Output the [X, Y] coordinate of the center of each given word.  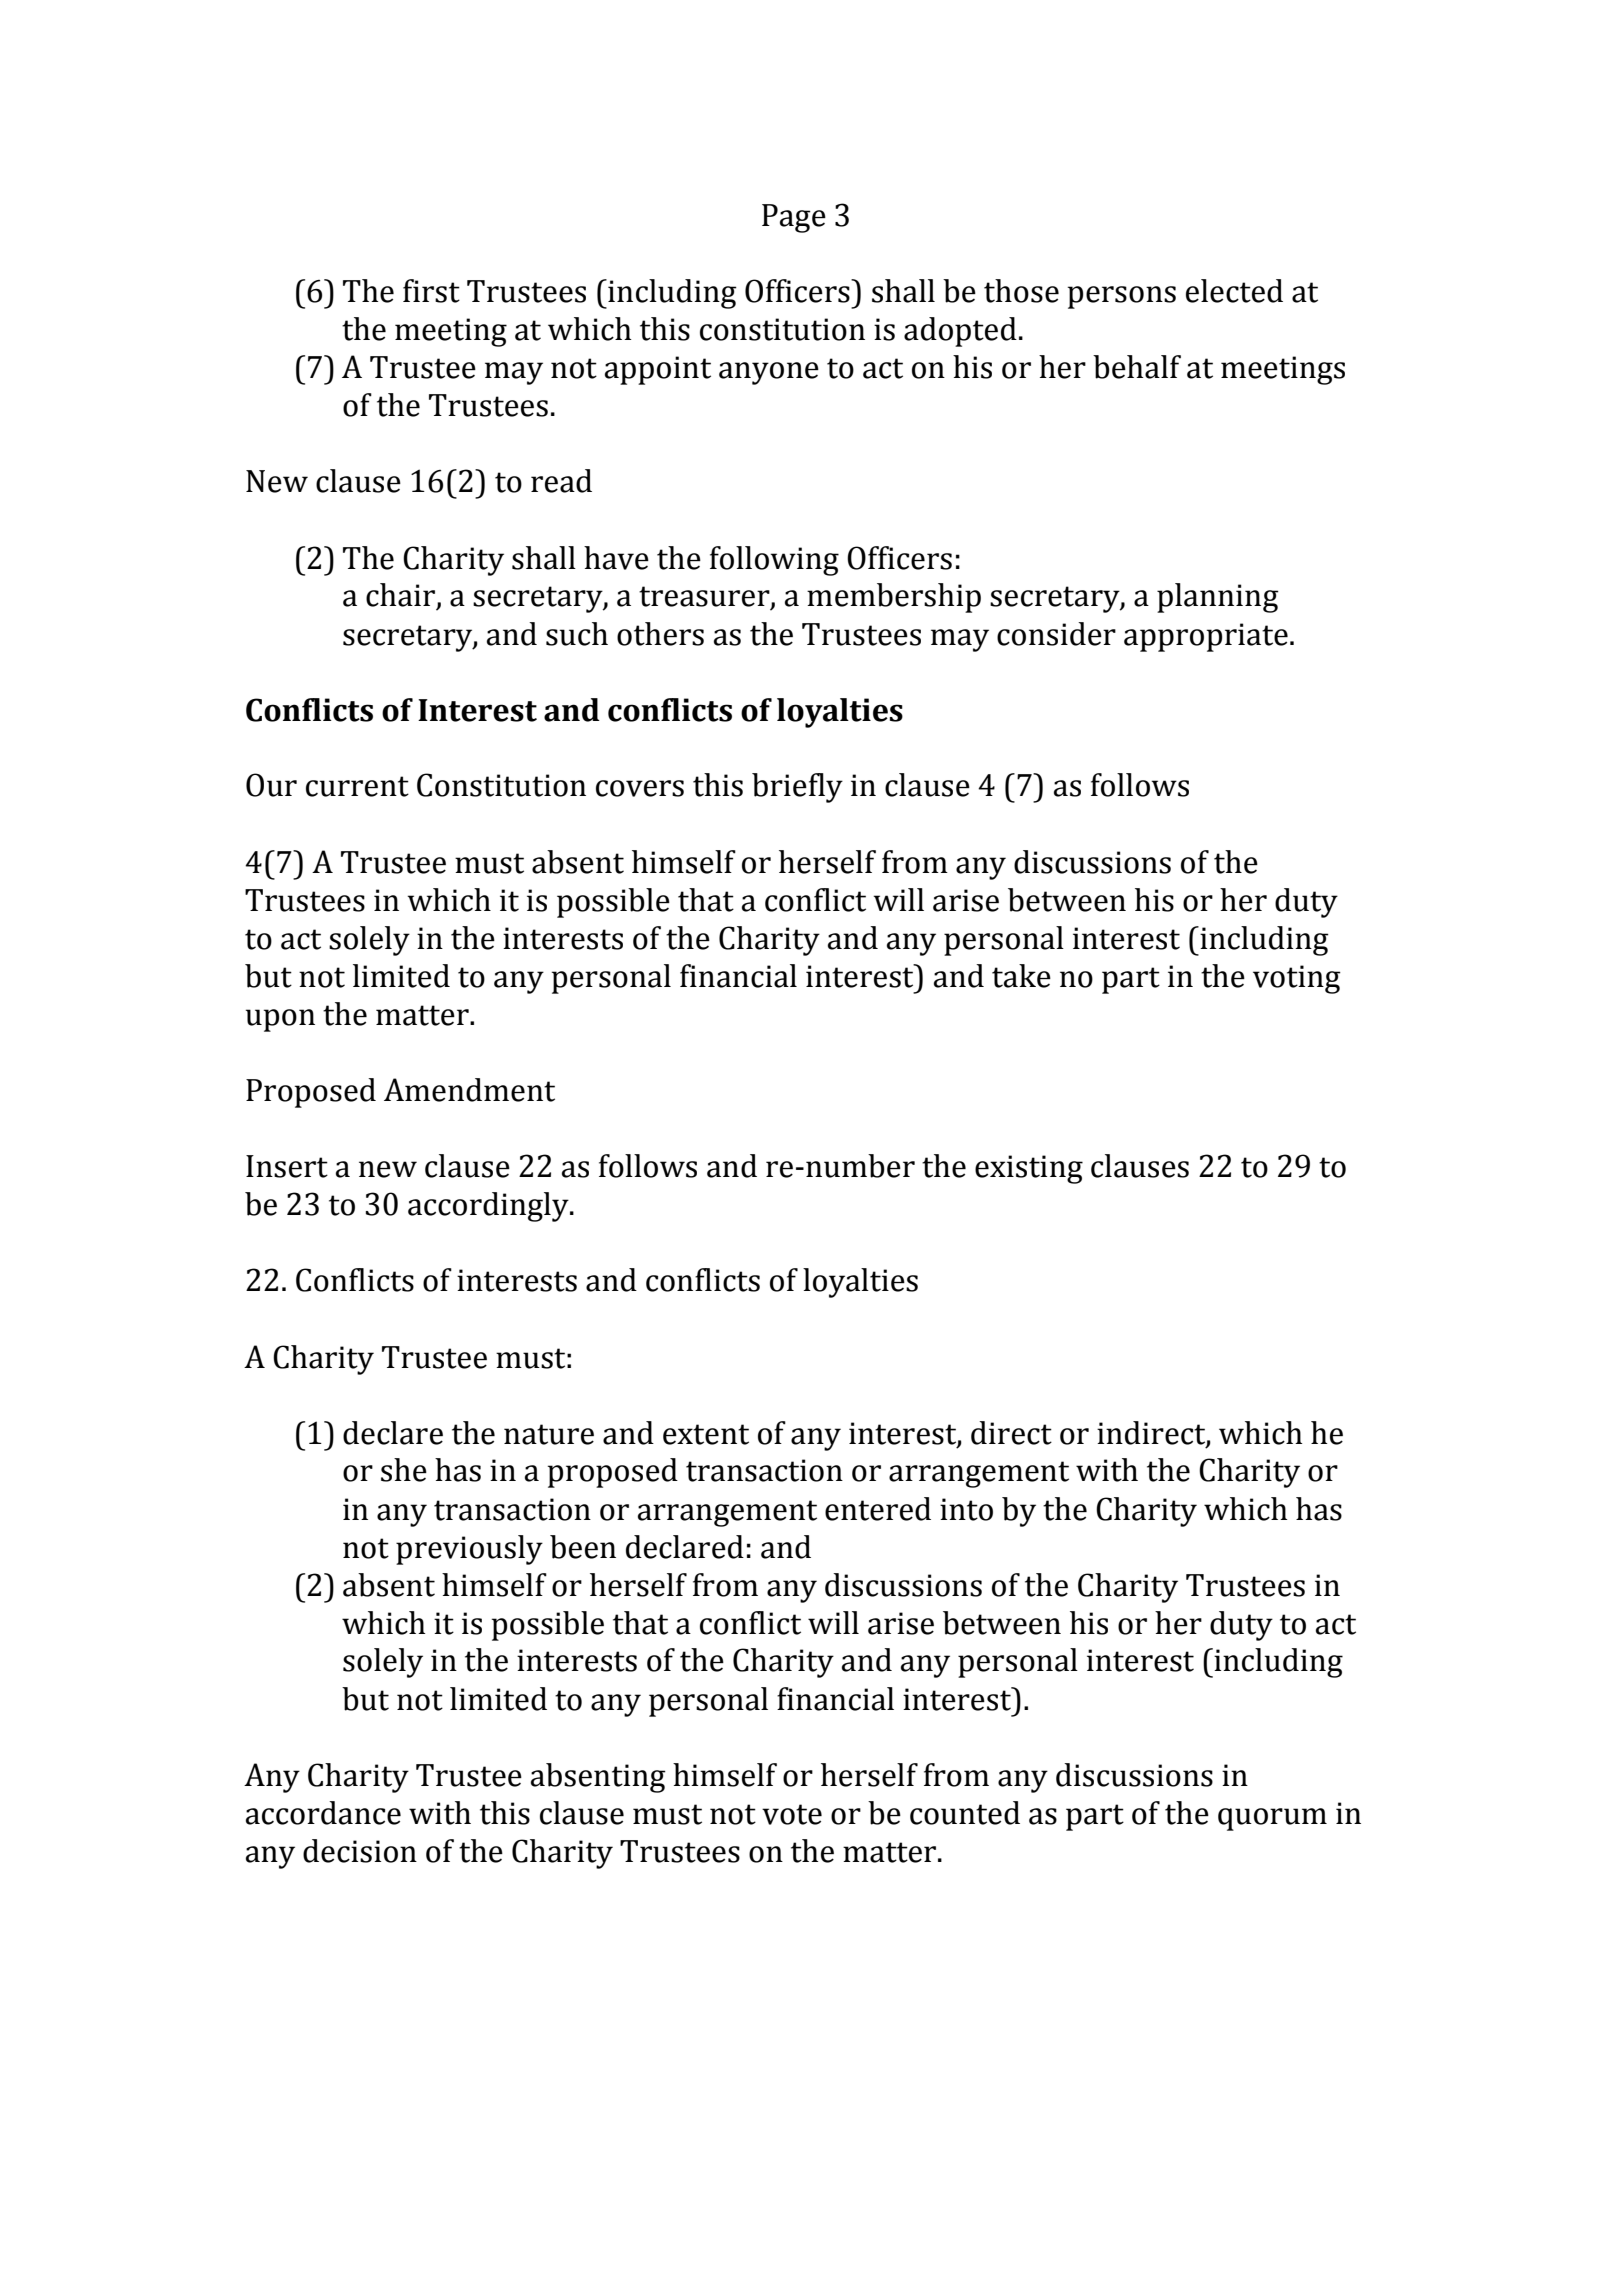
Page [794, 218]
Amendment [469, 1090]
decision [360, 1851]
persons [1122, 297]
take [1021, 976]
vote [792, 1814]
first [431, 291]
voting [1297, 979]
